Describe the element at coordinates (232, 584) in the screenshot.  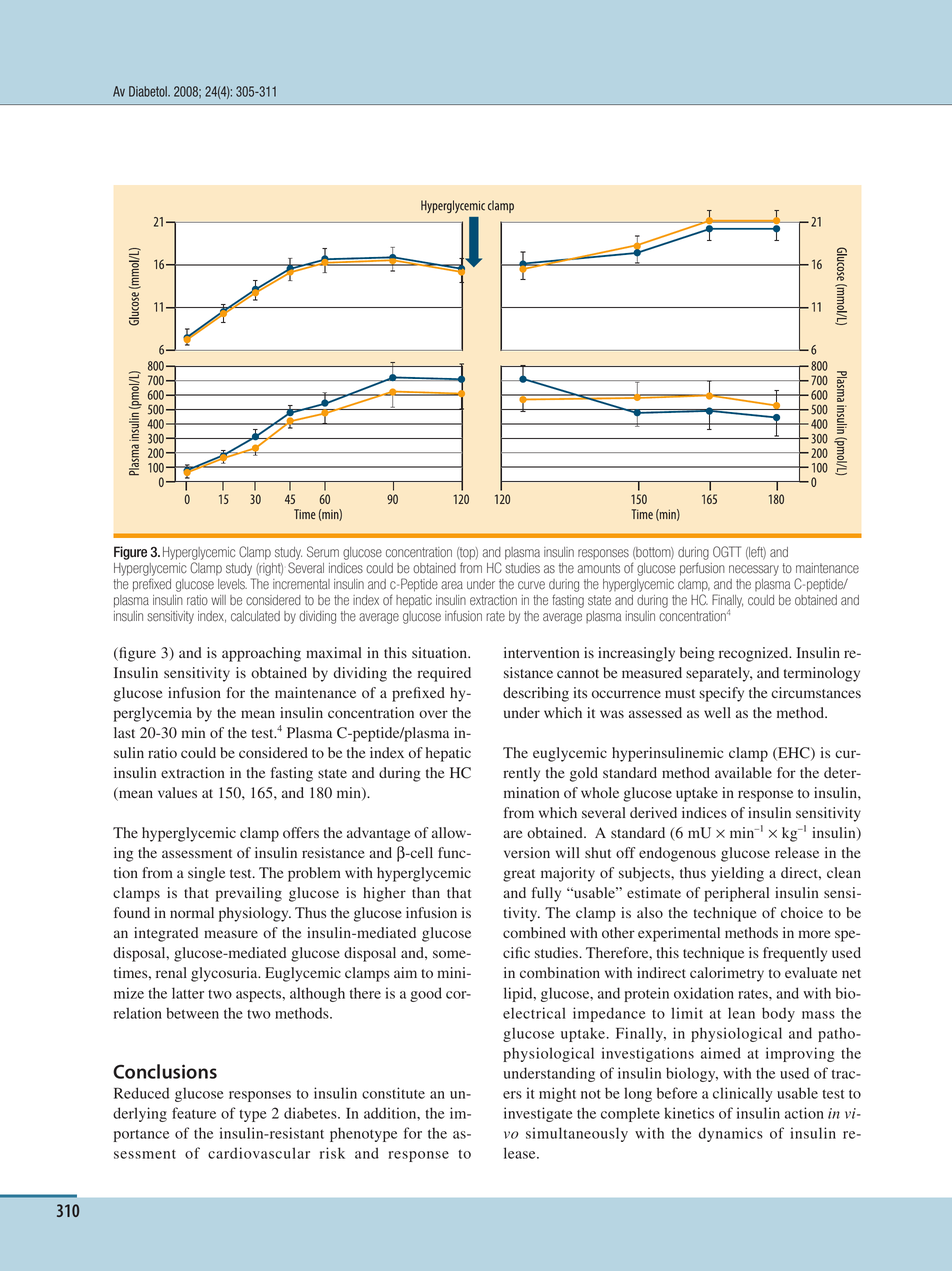
I see `levels` at that location.
